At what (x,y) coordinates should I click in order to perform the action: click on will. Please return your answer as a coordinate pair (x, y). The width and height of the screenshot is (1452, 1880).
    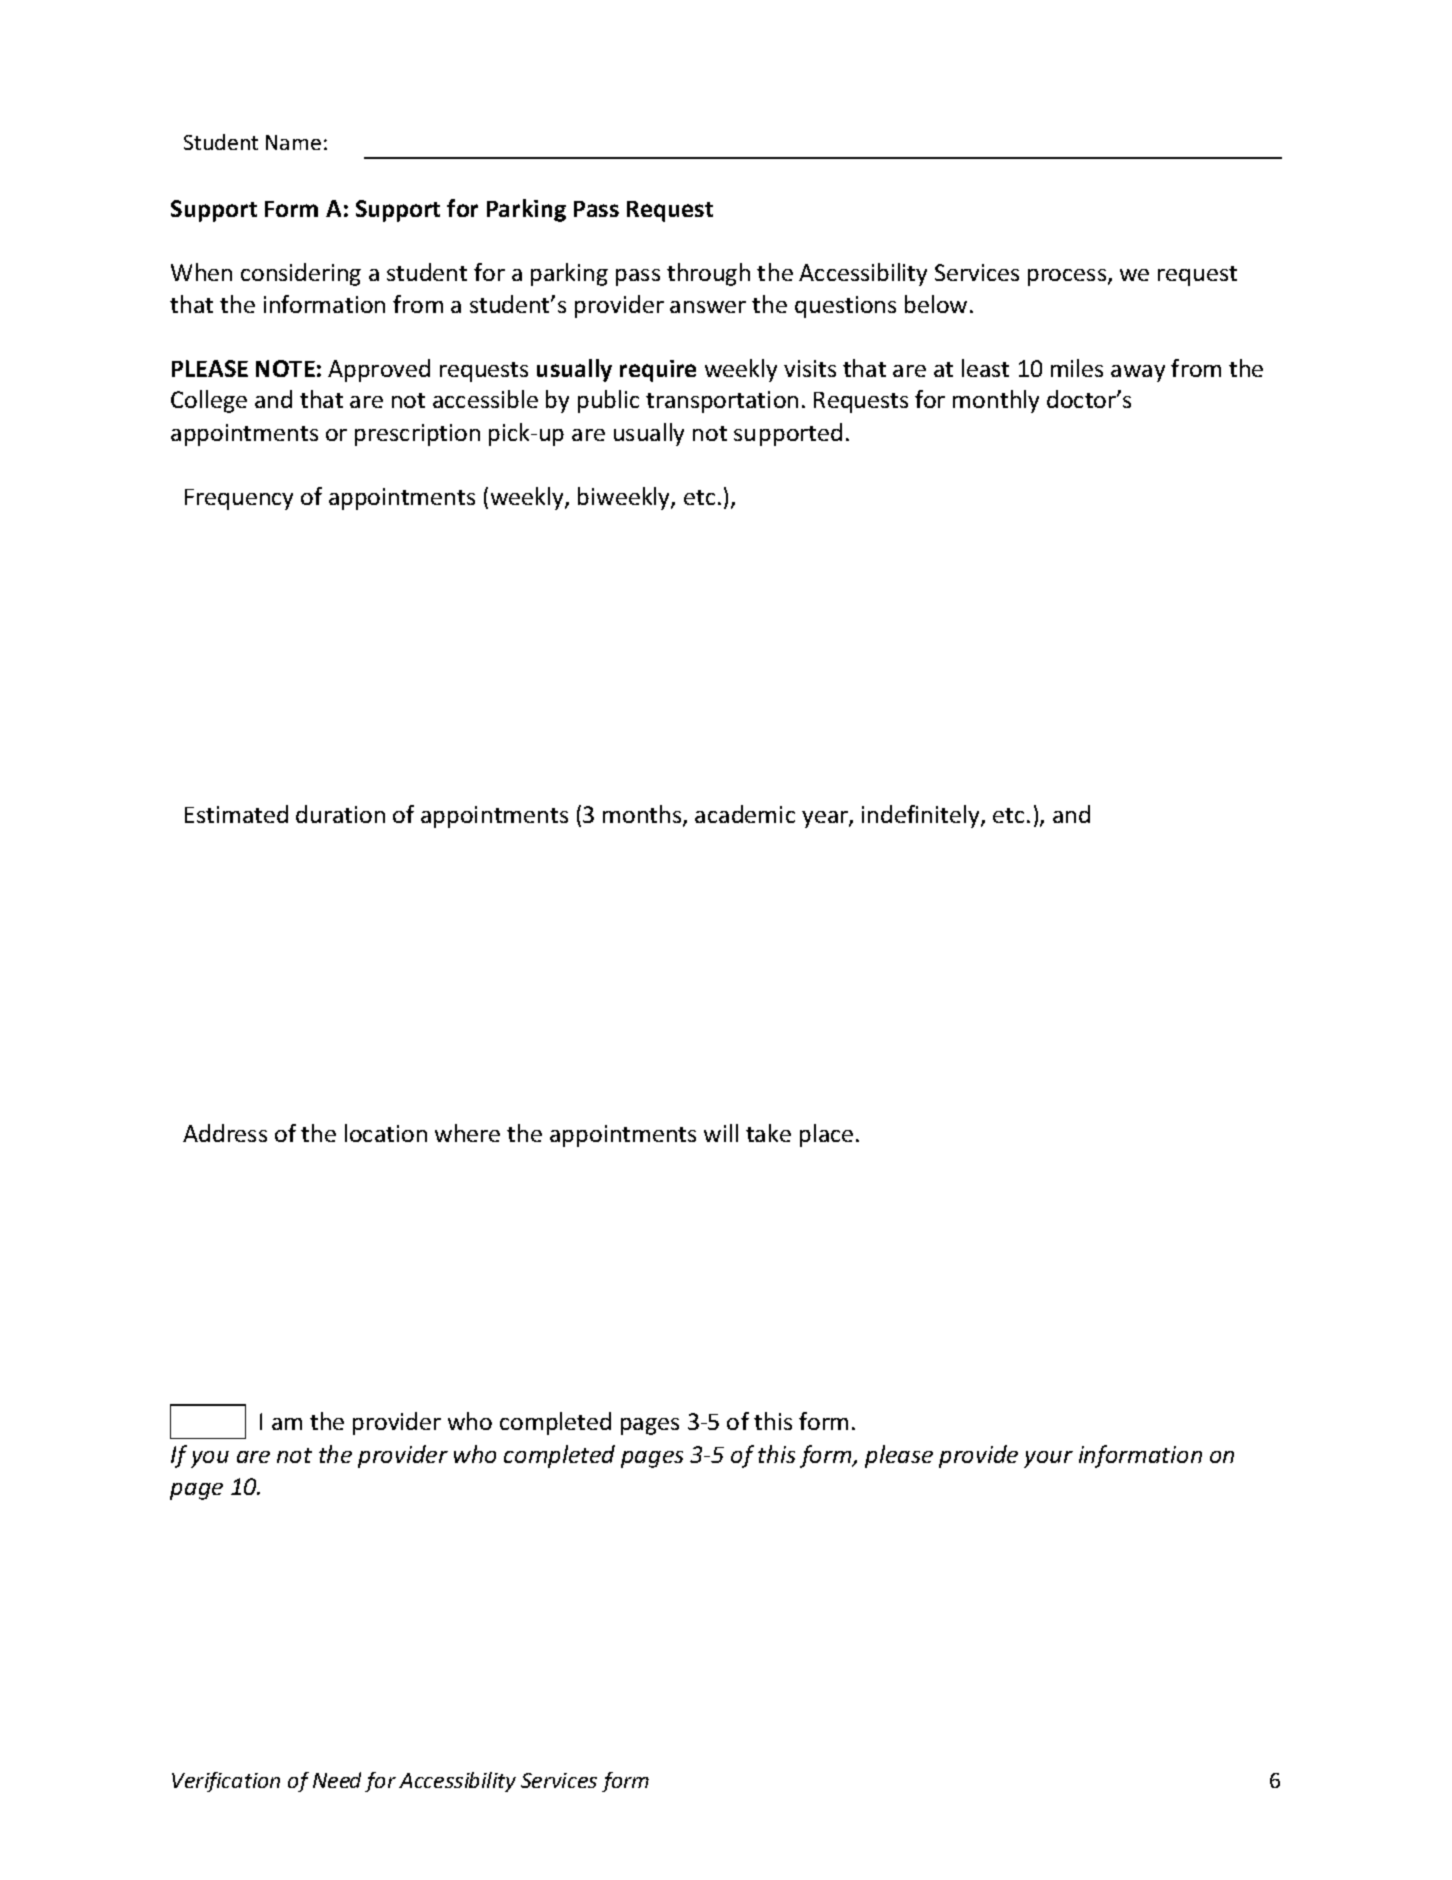
    Looking at the image, I should click on (721, 1133).
